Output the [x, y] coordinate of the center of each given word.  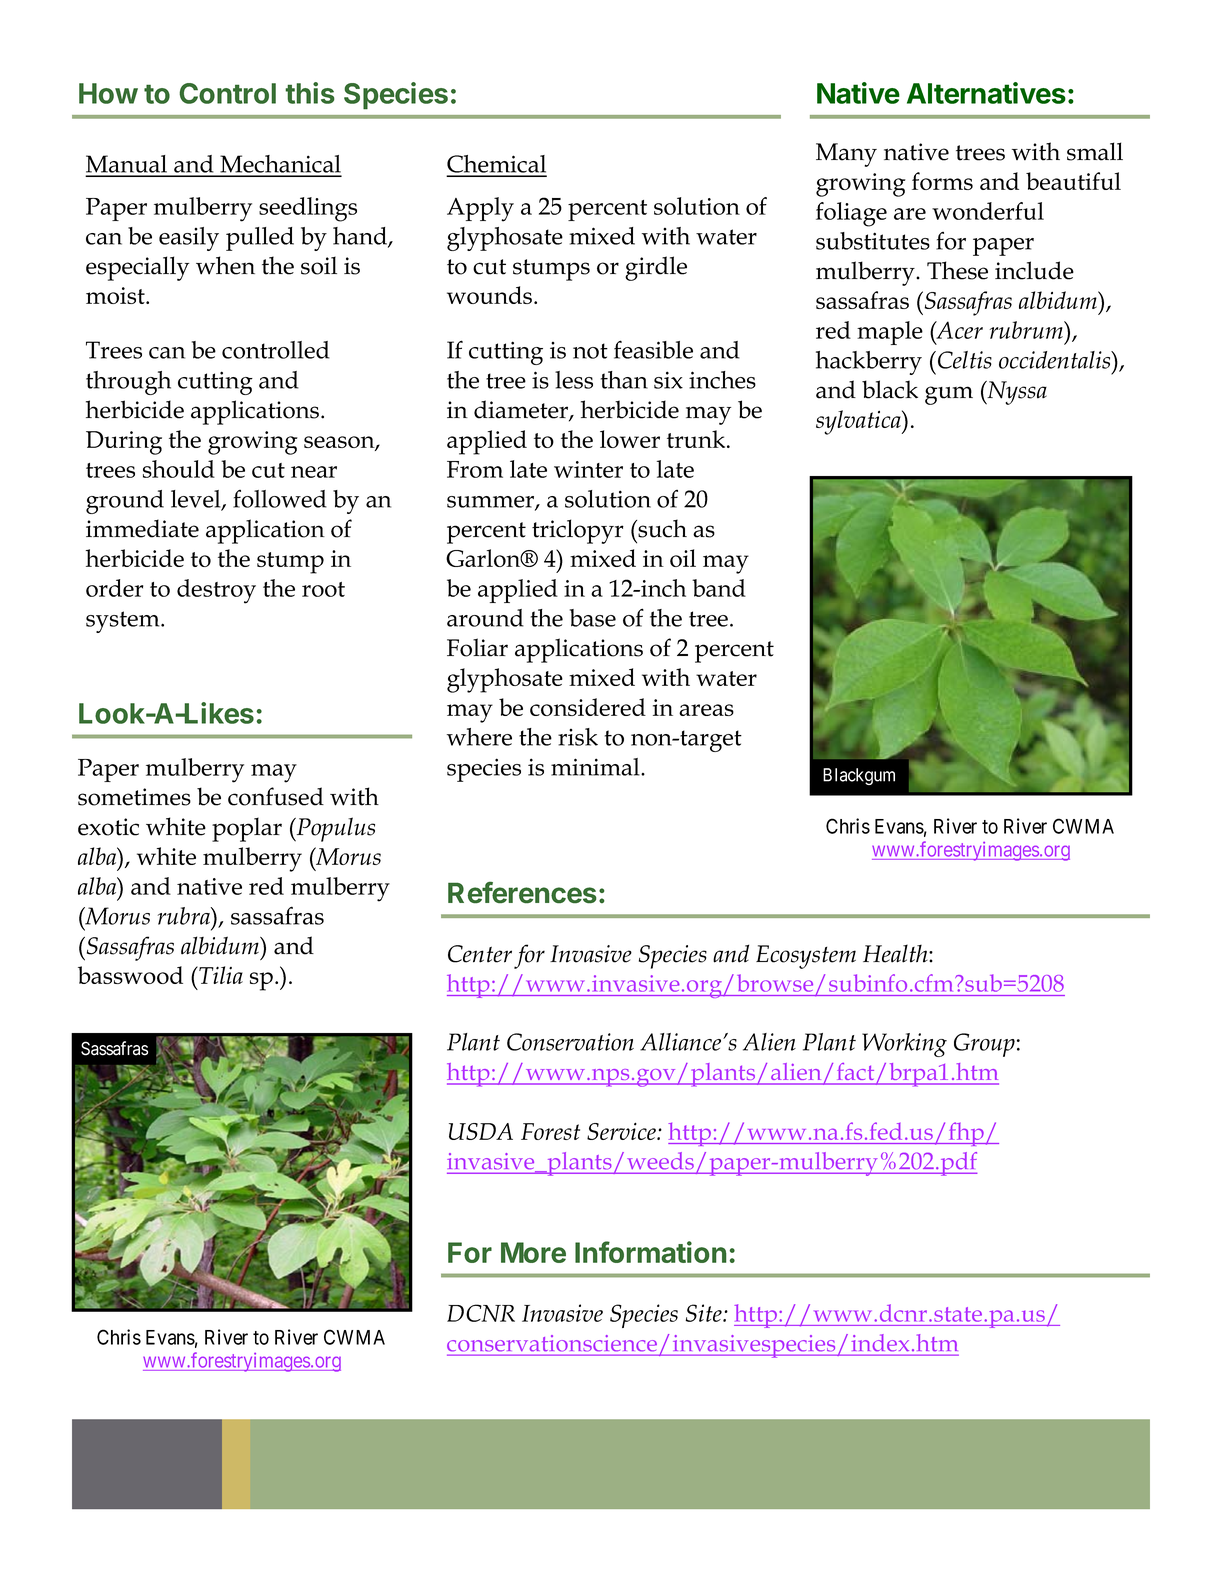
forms [942, 181]
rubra [185, 916]
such [661, 528]
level [197, 500]
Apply [480, 209]
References [522, 893]
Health [896, 953]
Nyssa [1016, 393]
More [533, 1252]
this [310, 93]
